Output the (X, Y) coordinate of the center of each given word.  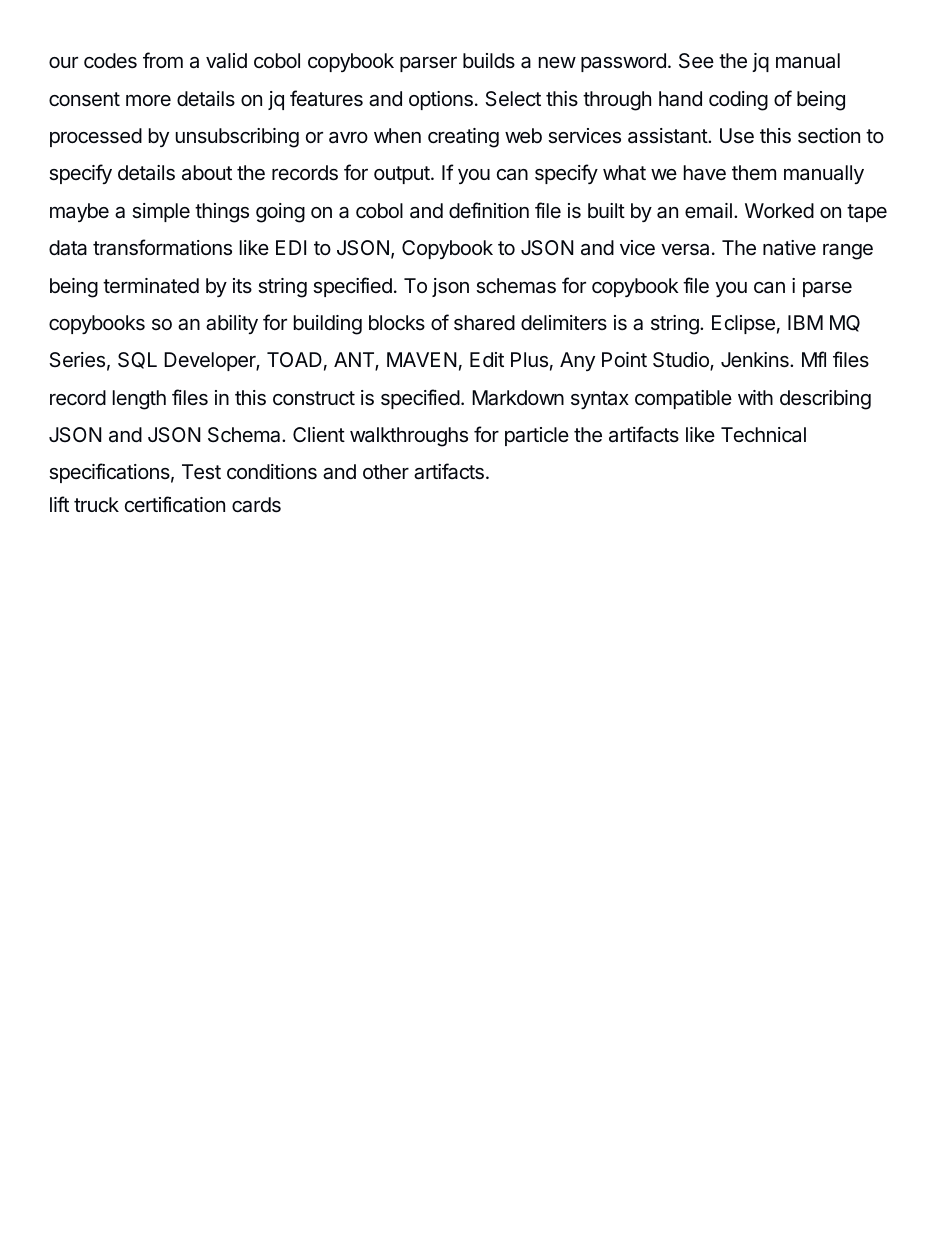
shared (484, 323)
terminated (151, 286)
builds (489, 60)
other (386, 471)
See (696, 61)
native (789, 247)
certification (175, 504)
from (163, 60)
